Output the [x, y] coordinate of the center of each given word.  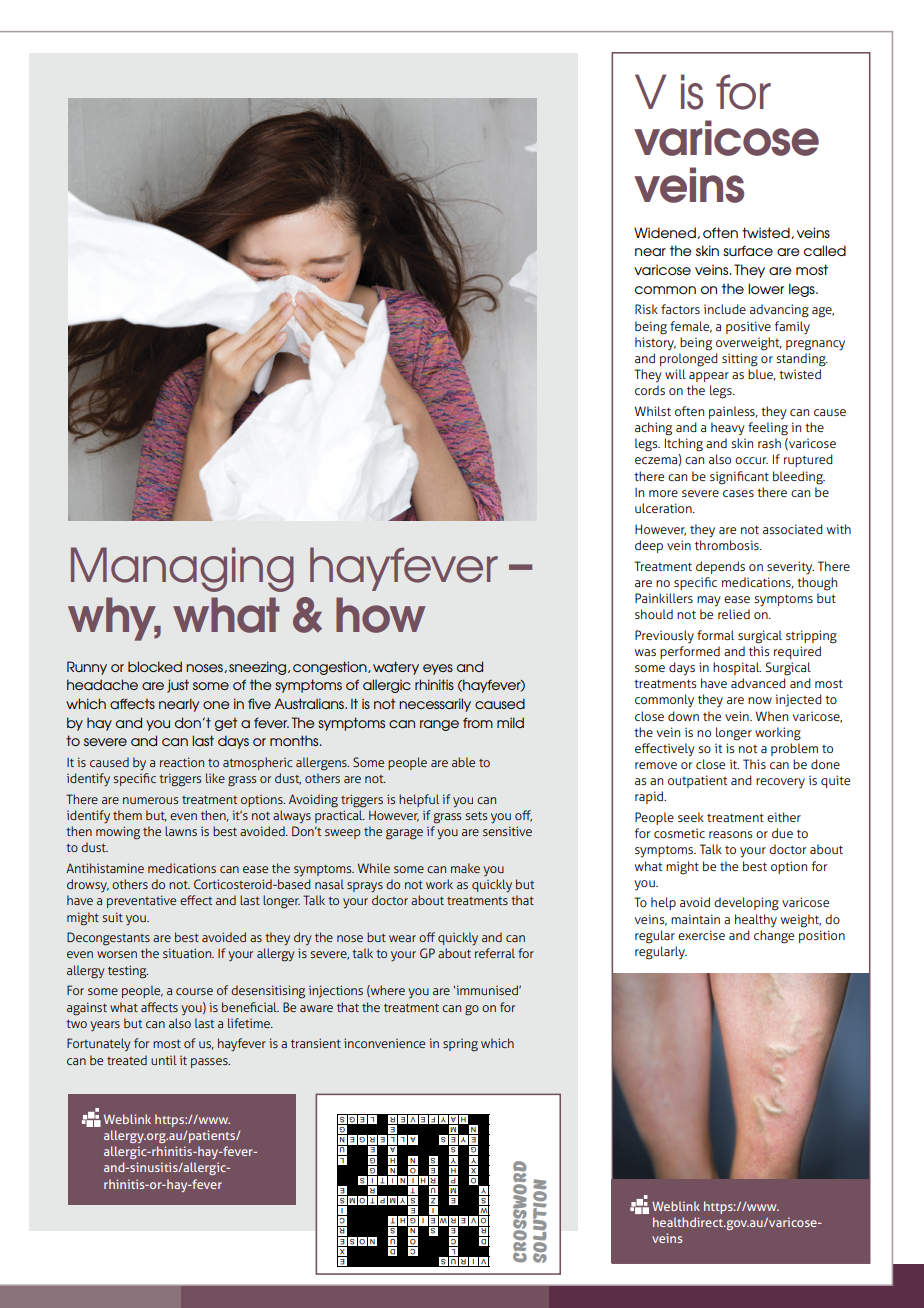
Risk [646, 309]
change [774, 937]
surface [748, 250]
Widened [666, 233]
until [164, 1060]
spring [460, 1045]
